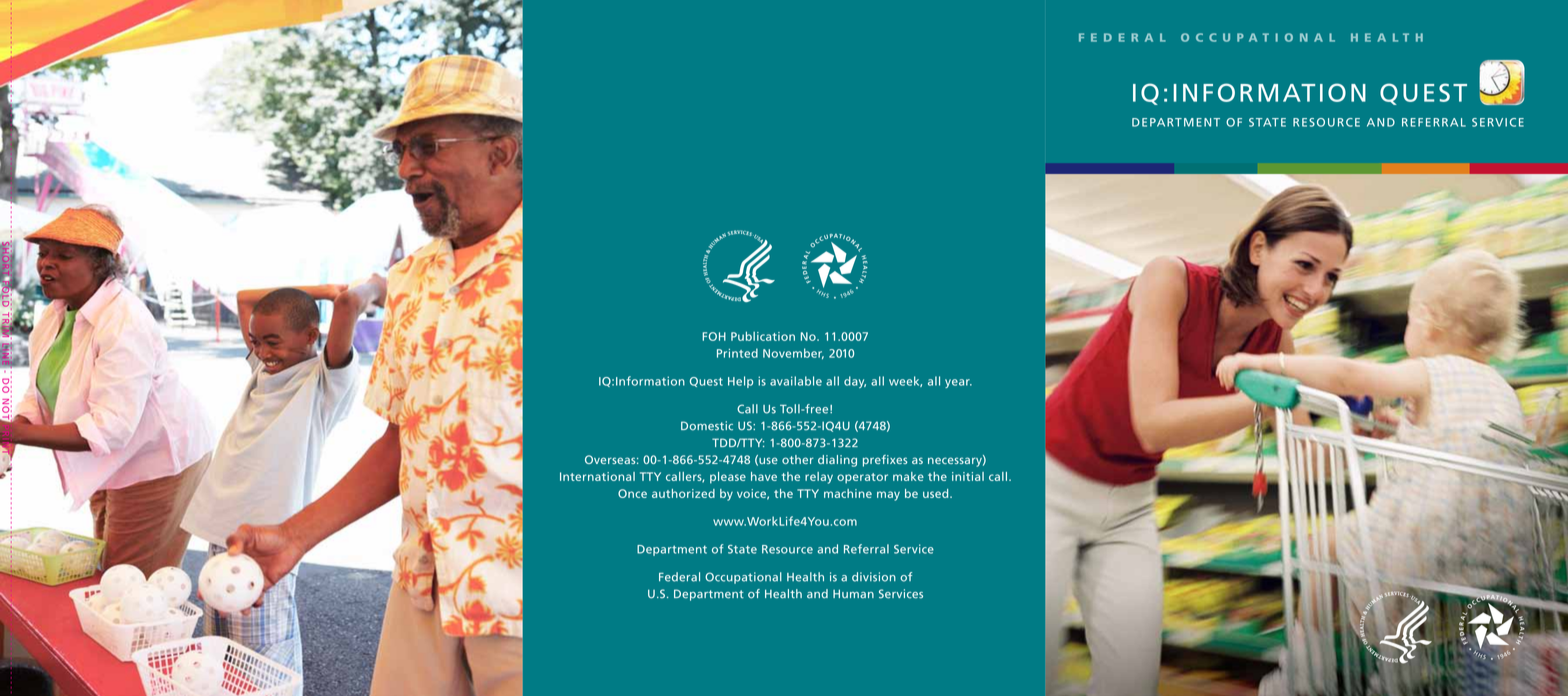 The image size is (1568, 696). What do you see at coordinates (888, 496) in the page?
I see `may` at bounding box center [888, 496].
